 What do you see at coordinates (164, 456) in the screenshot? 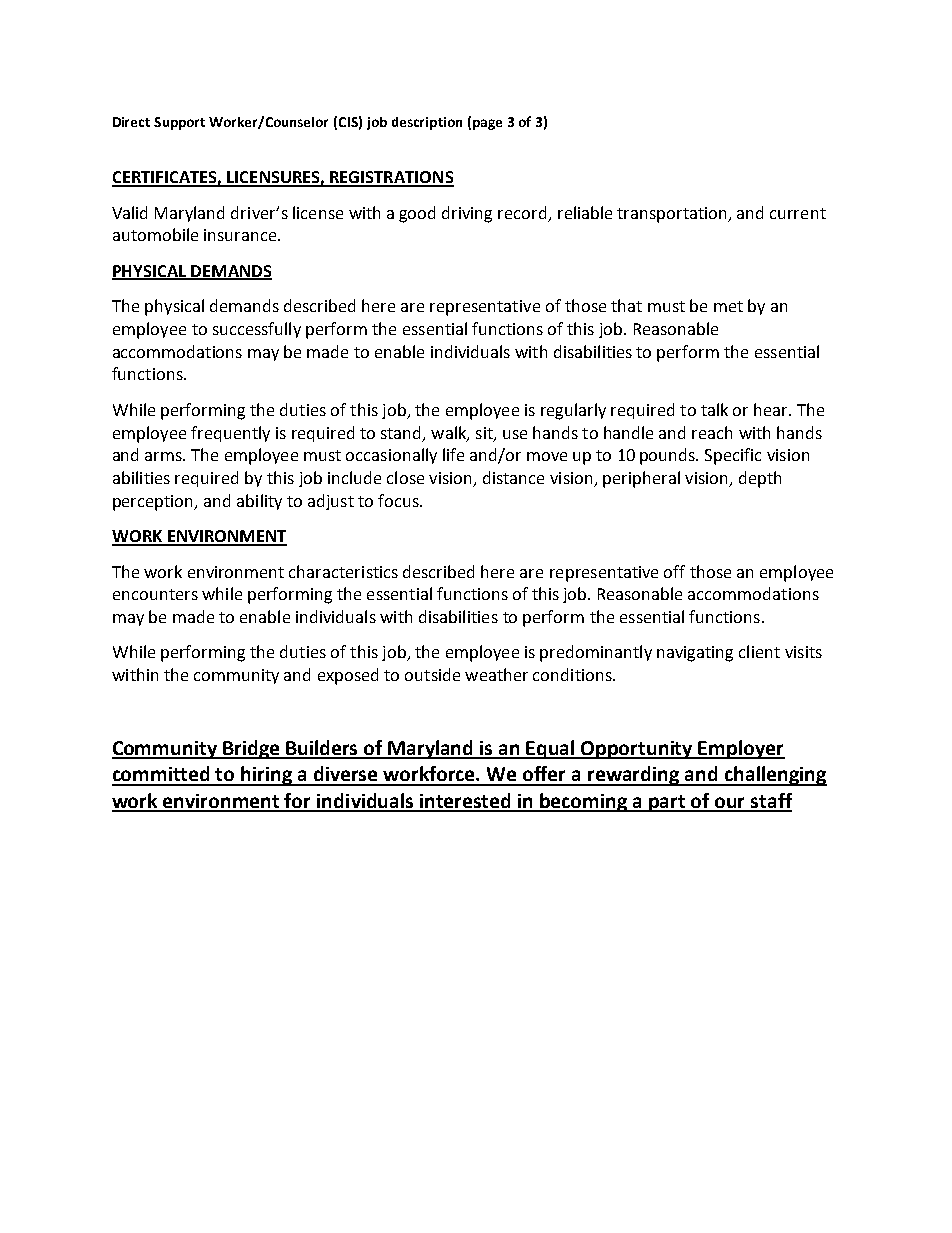
I see `arms` at bounding box center [164, 456].
